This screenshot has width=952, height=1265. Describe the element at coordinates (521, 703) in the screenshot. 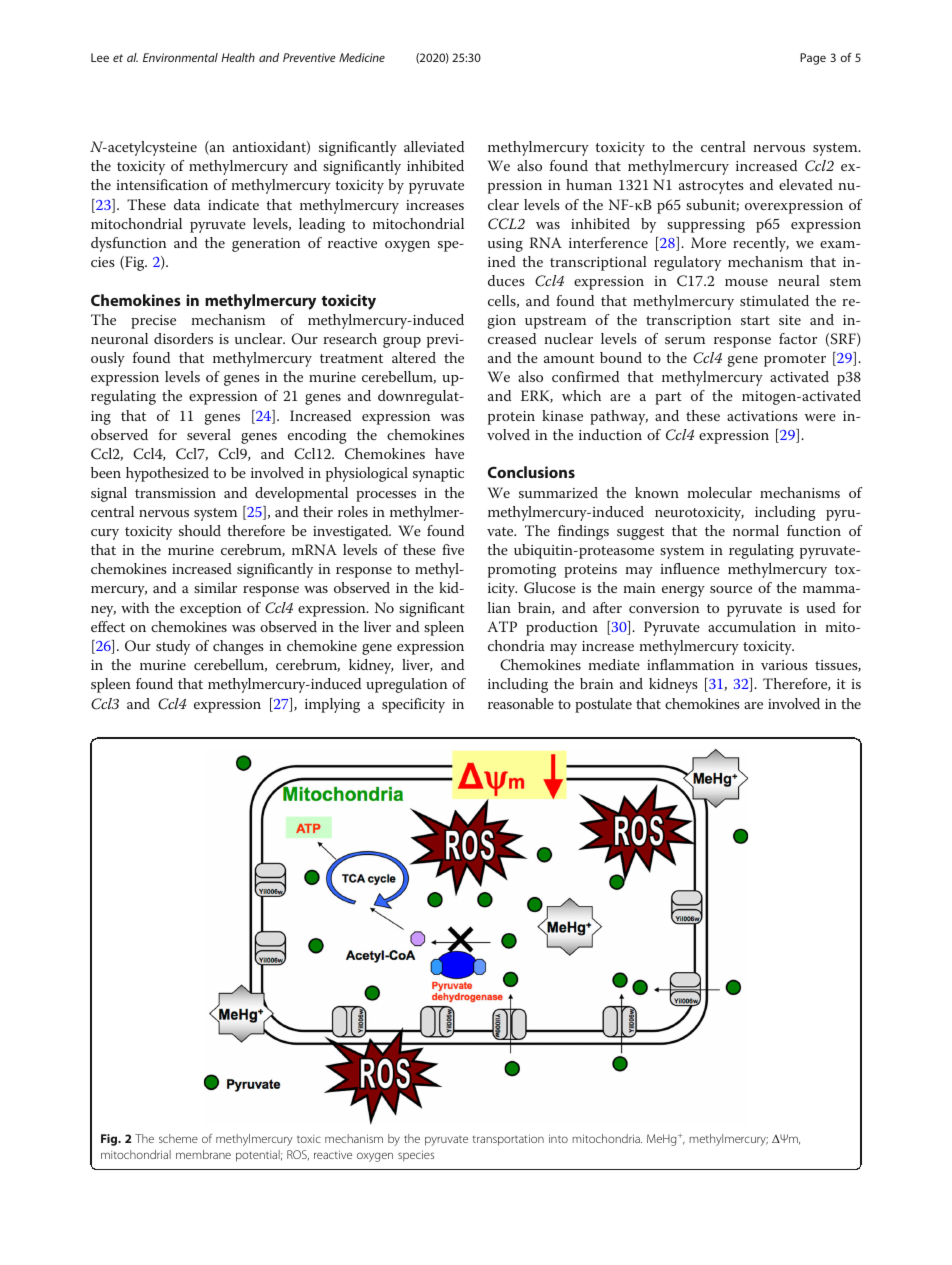

I see `reasonable` at that location.
